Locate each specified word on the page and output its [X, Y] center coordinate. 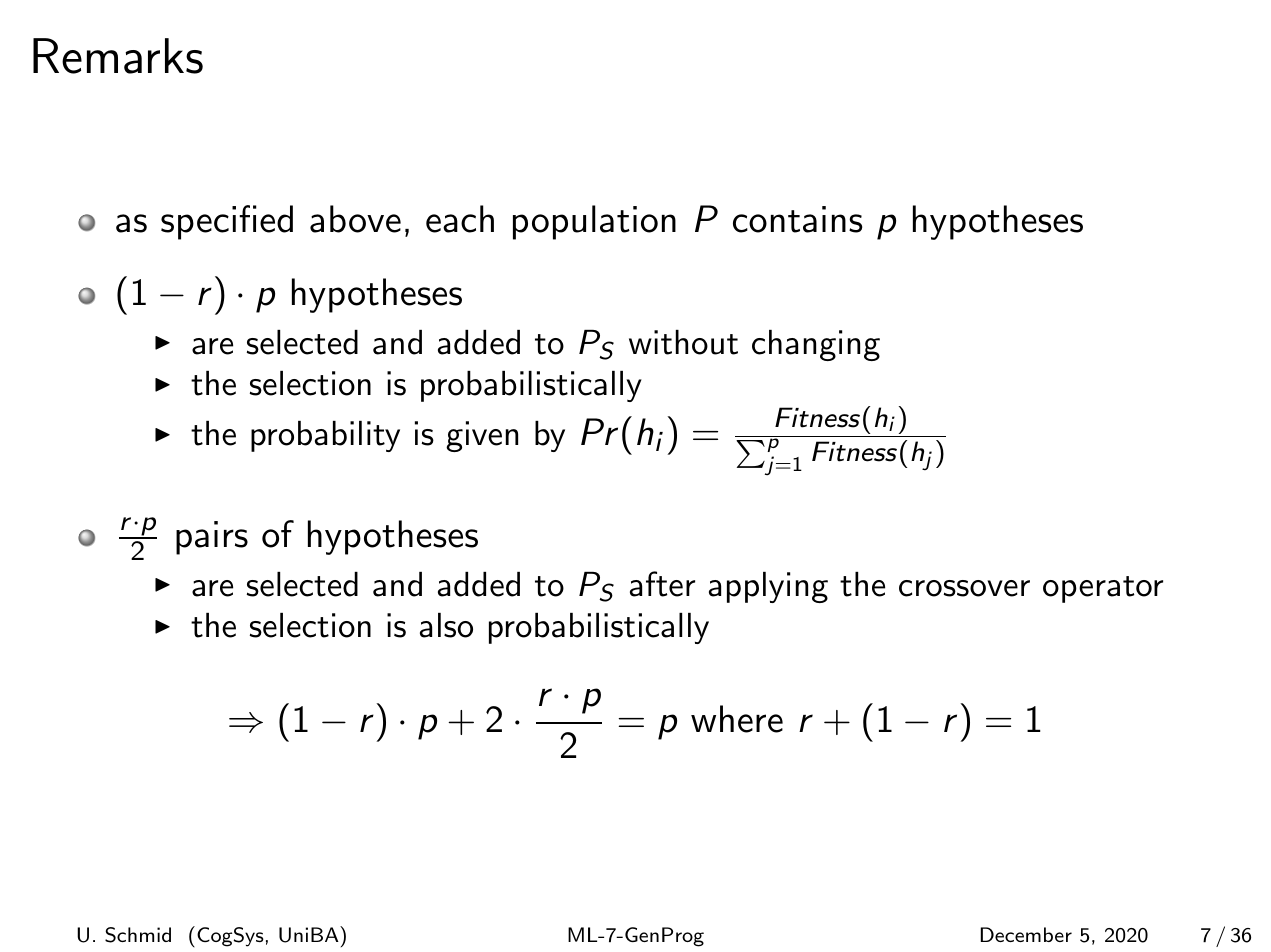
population [594, 222]
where [737, 719]
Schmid [138, 935]
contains [797, 219]
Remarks [118, 56]
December [1026, 934]
